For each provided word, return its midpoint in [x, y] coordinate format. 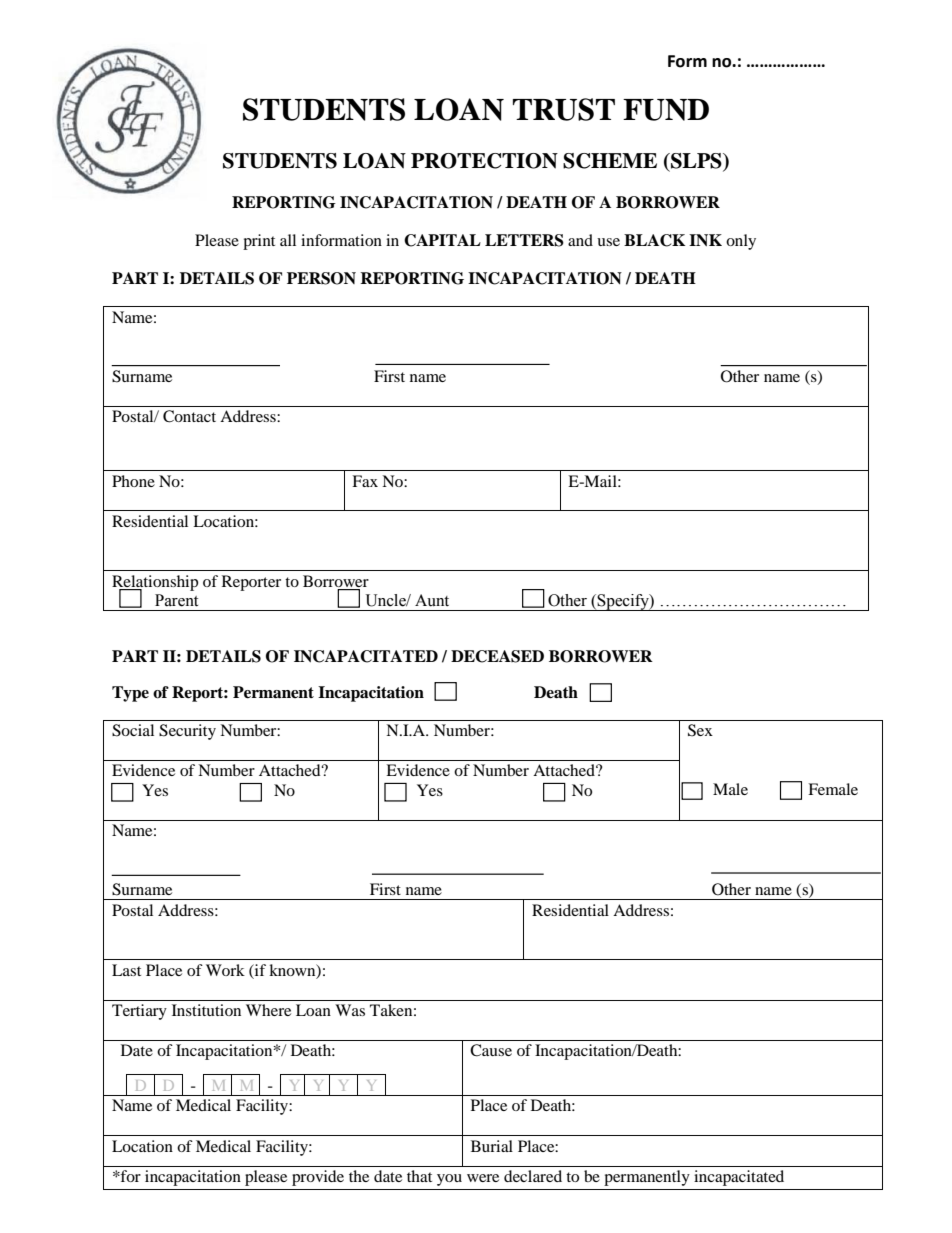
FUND [666, 110]
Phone [133, 481]
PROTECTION [484, 161]
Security [187, 732]
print [259, 242]
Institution [206, 1010]
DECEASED [497, 656]
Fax [365, 481]
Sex [700, 730]
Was [350, 1010]
